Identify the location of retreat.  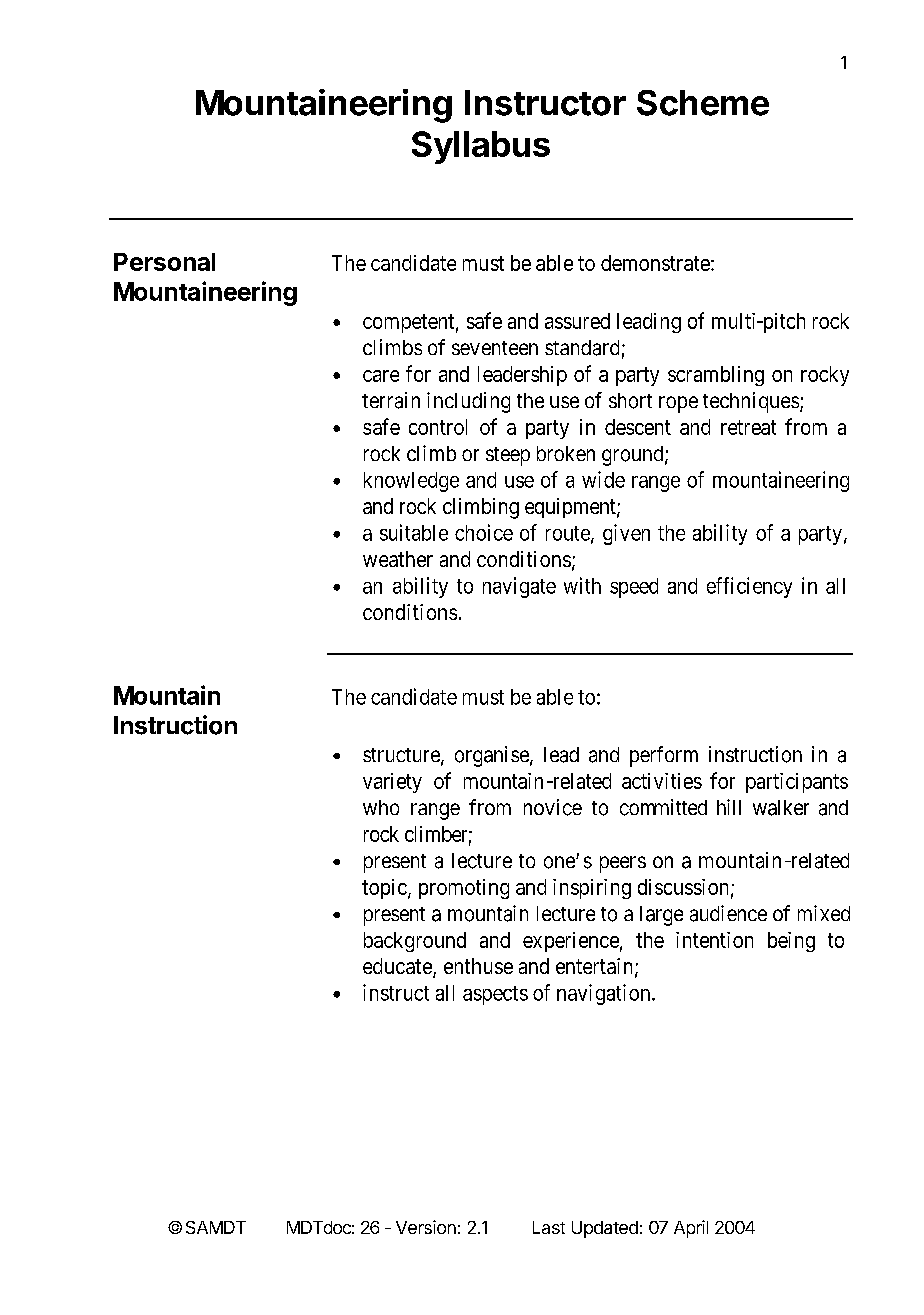
(748, 427).
